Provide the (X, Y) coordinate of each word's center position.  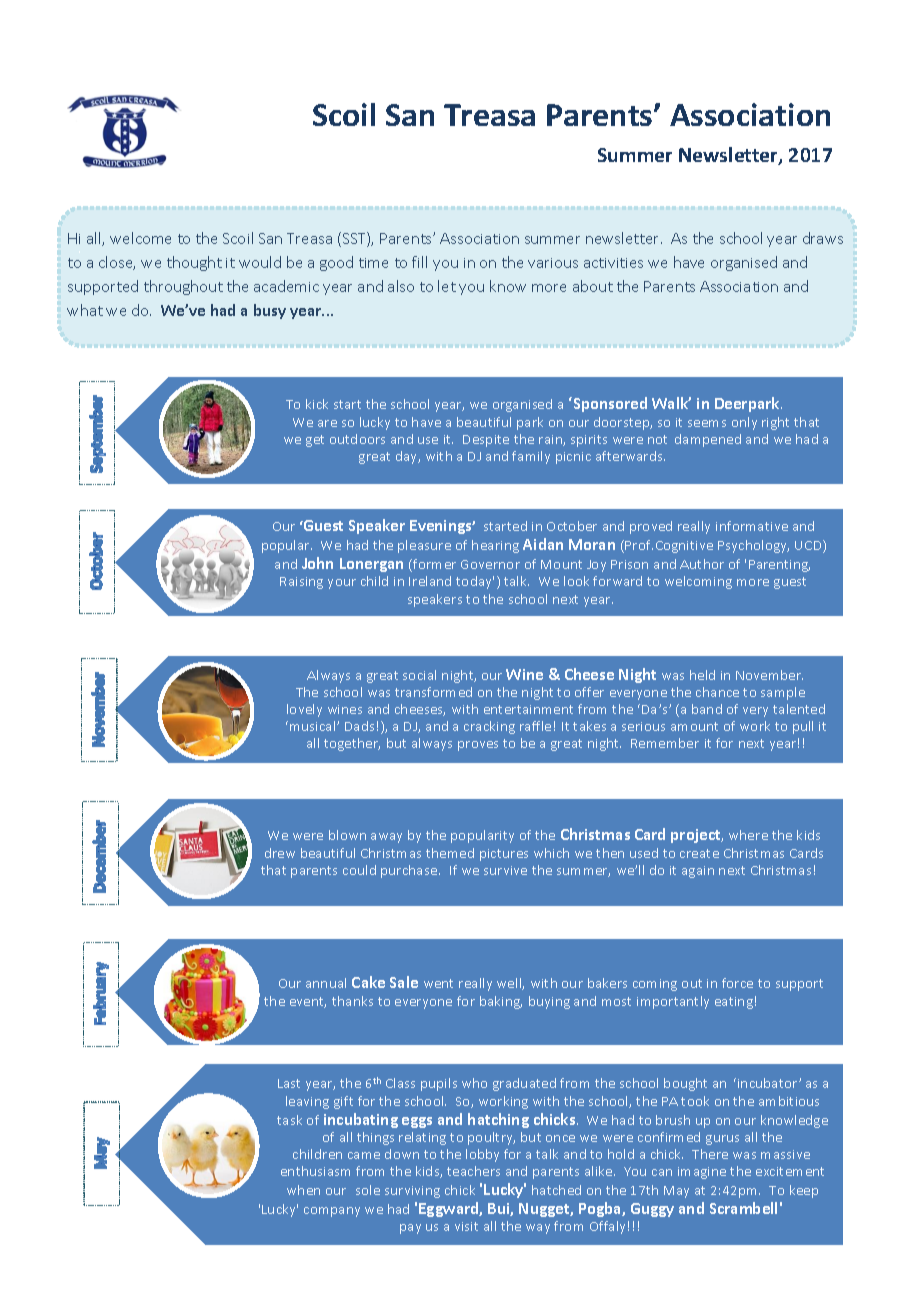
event (308, 1002)
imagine (702, 1173)
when (303, 1190)
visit (466, 1226)
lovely (304, 710)
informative (752, 526)
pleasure (424, 546)
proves (478, 746)
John (317, 563)
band (707, 709)
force (737, 983)
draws (823, 238)
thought (194, 263)
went (438, 983)
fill (419, 262)
